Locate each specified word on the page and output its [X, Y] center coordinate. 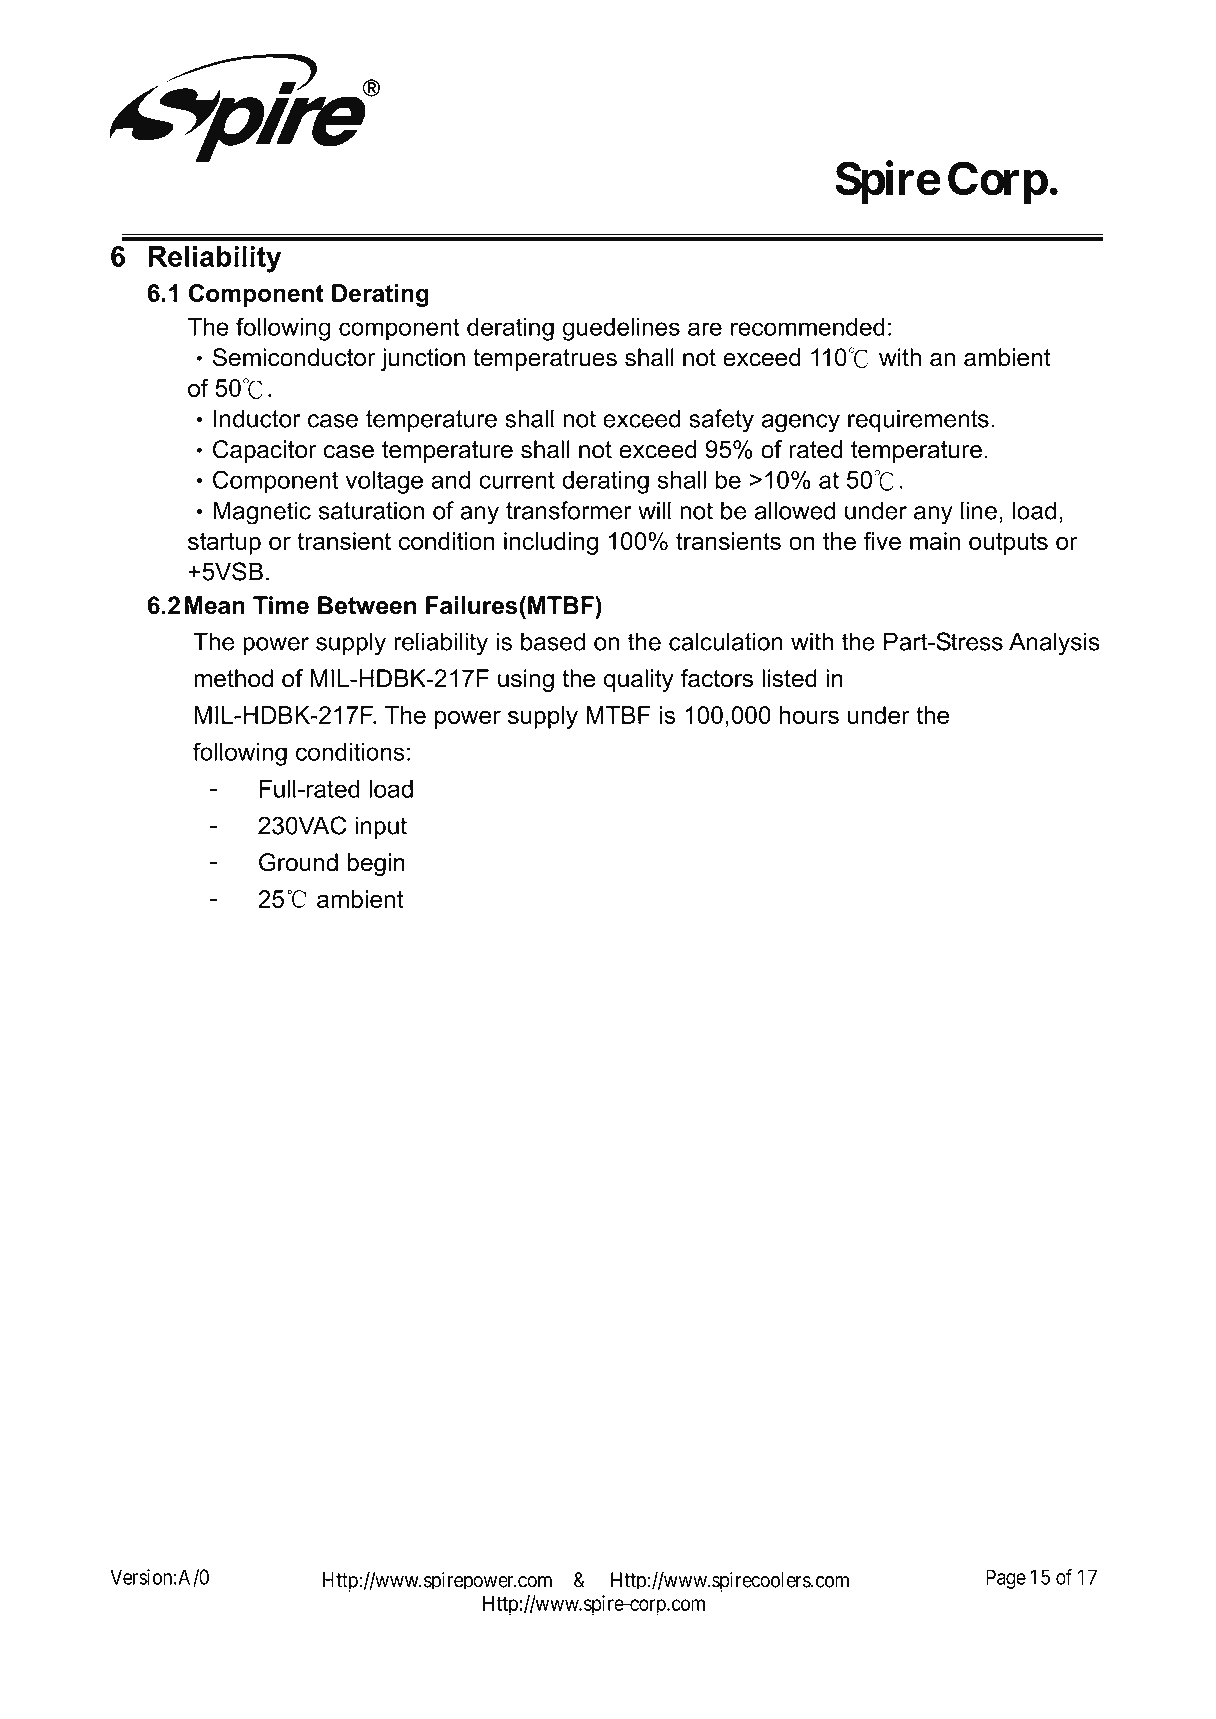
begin [376, 864]
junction [423, 359]
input [381, 827]
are [705, 329]
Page [1006, 1579]
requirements [918, 420]
